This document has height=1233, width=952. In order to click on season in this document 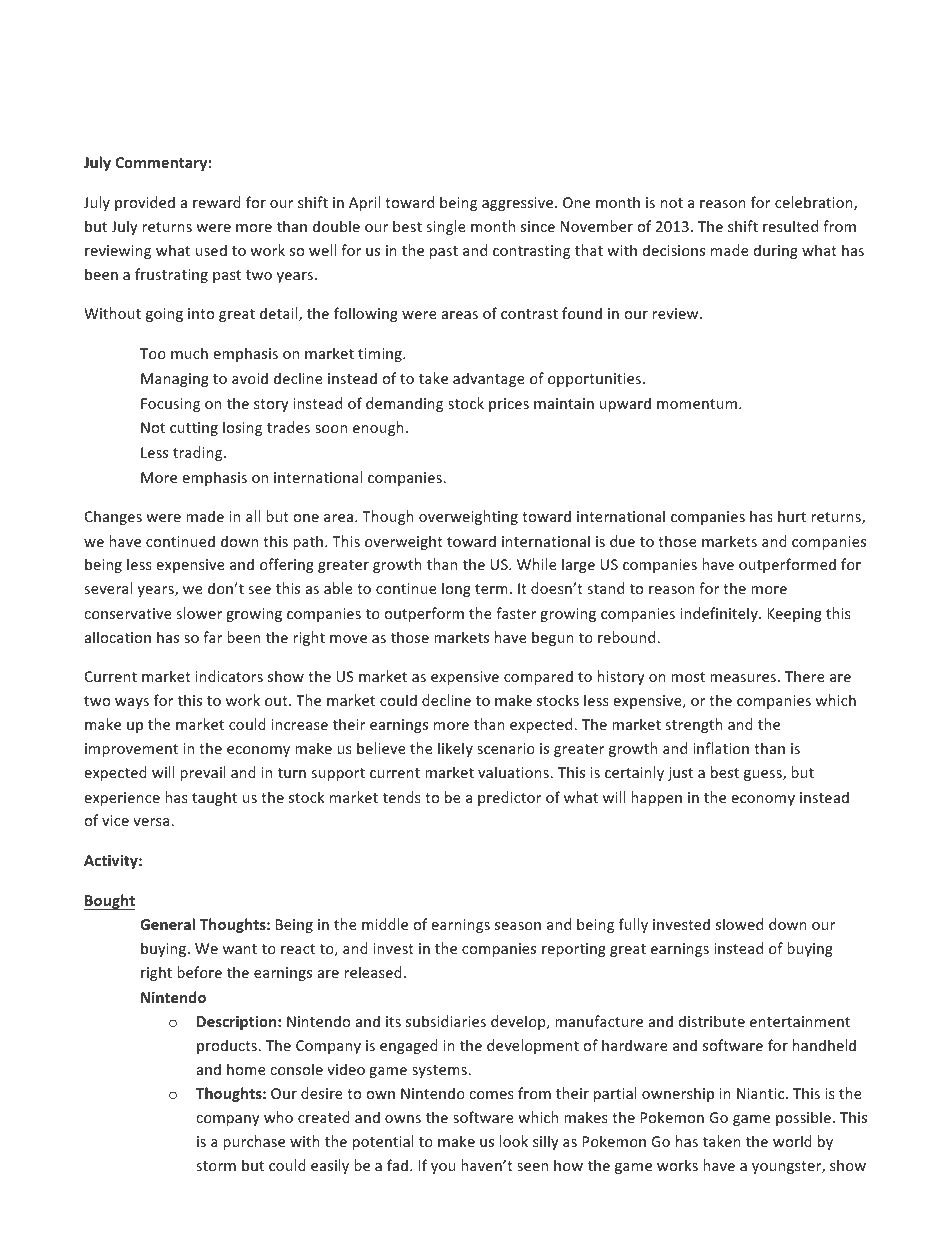, I will do `click(518, 926)`.
